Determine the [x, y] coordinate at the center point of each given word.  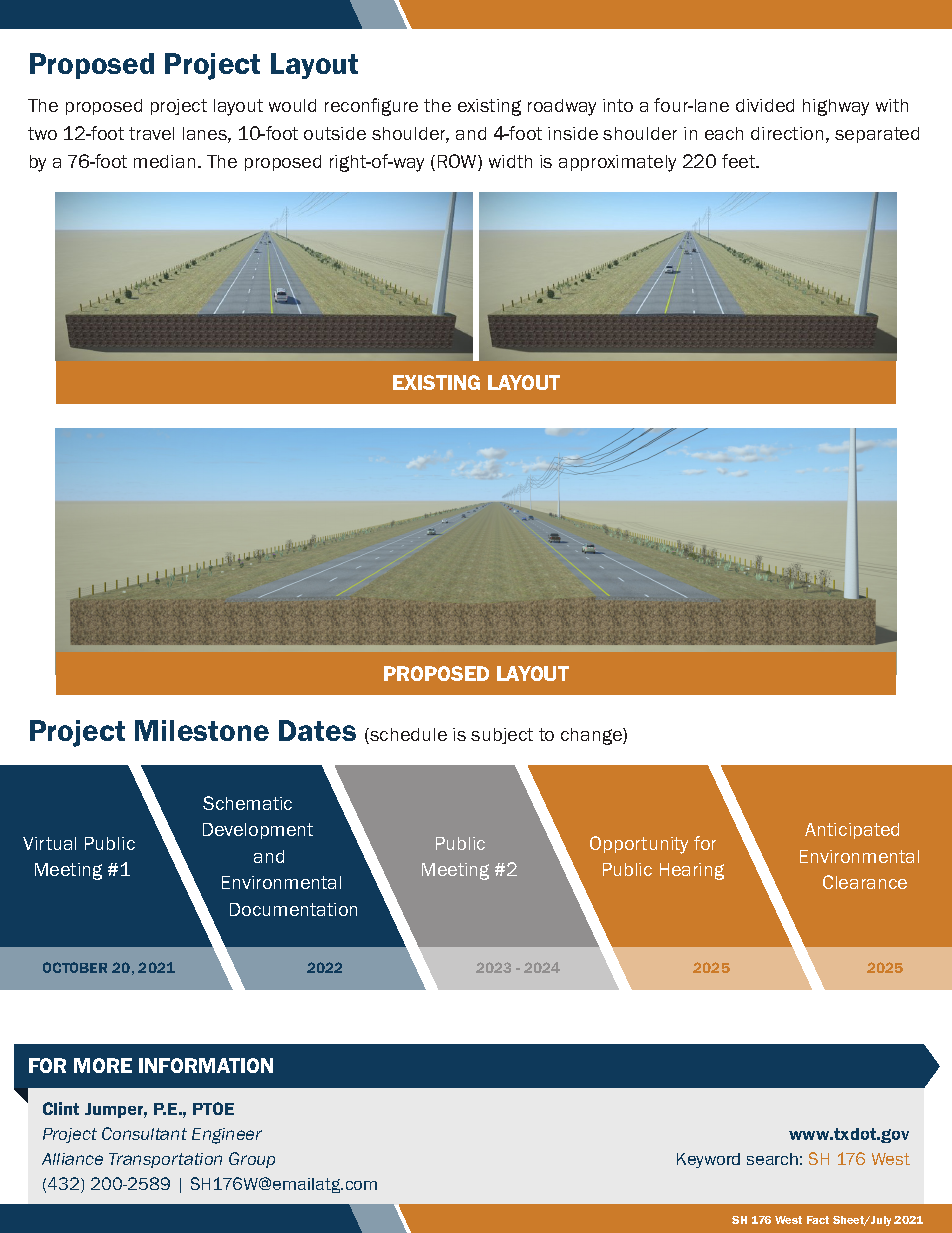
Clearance [865, 882]
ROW [458, 162]
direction [787, 133]
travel [151, 133]
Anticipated [852, 831]
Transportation [165, 1160]
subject [502, 736]
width [510, 161]
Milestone [202, 730]
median [164, 161]
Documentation [293, 909]
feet [740, 161]
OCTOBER [75, 967]
